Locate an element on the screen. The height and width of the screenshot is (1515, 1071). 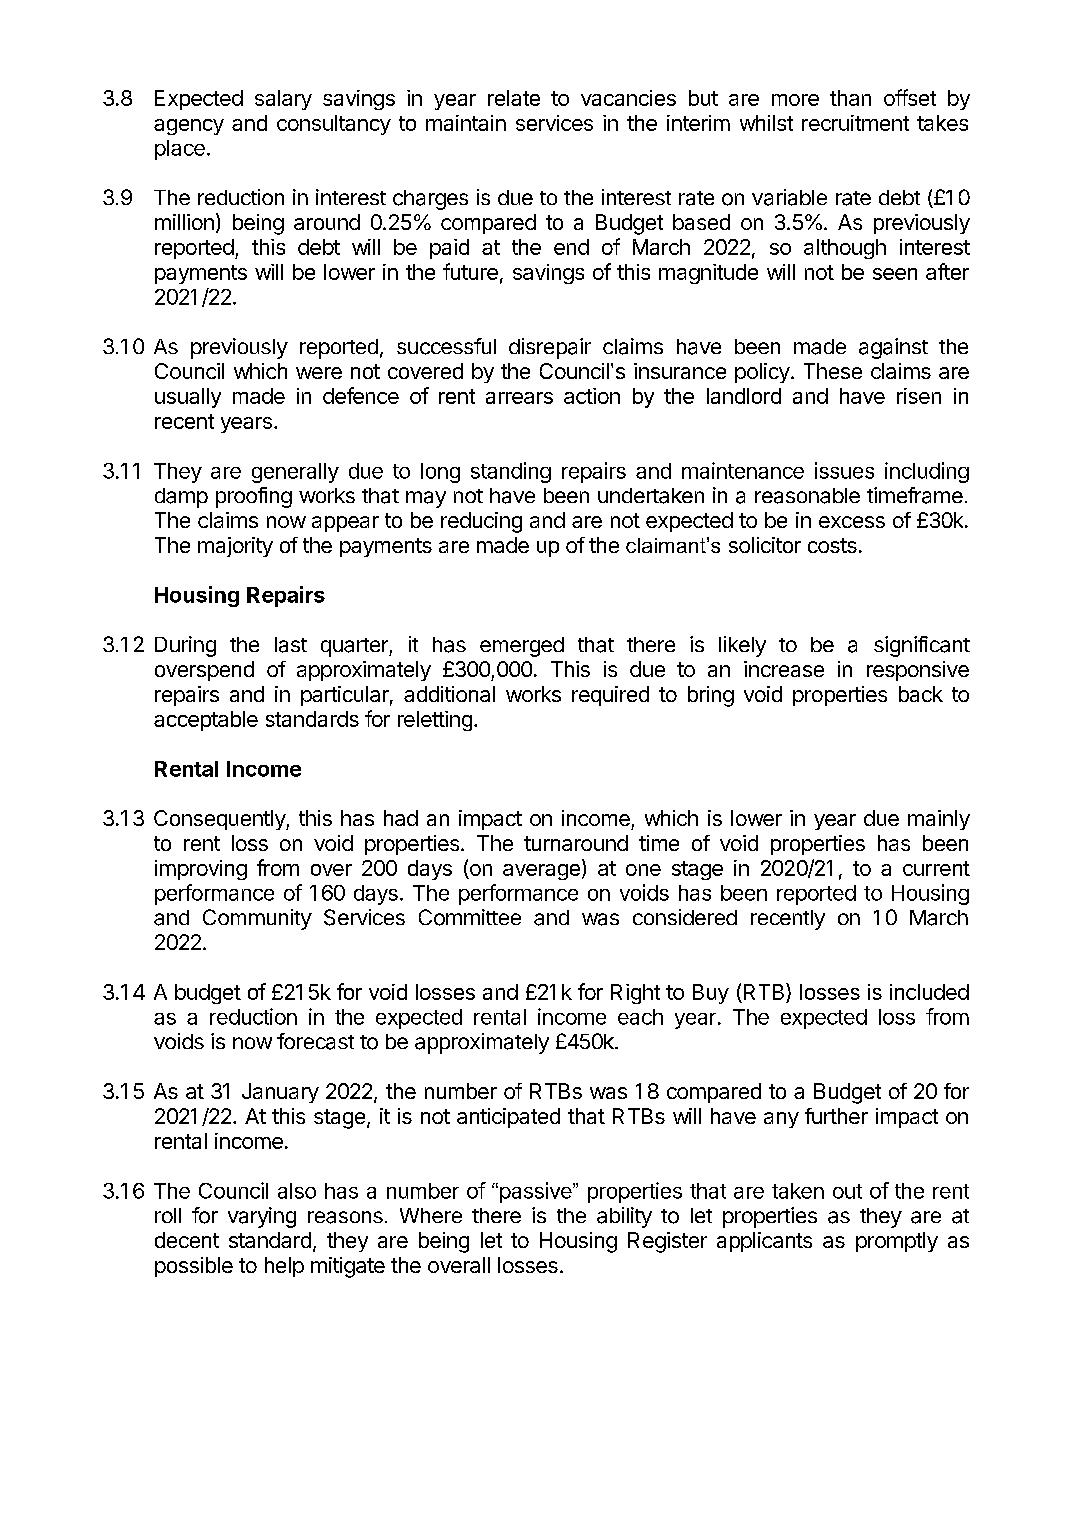
forecast is located at coordinates (315, 1041).
